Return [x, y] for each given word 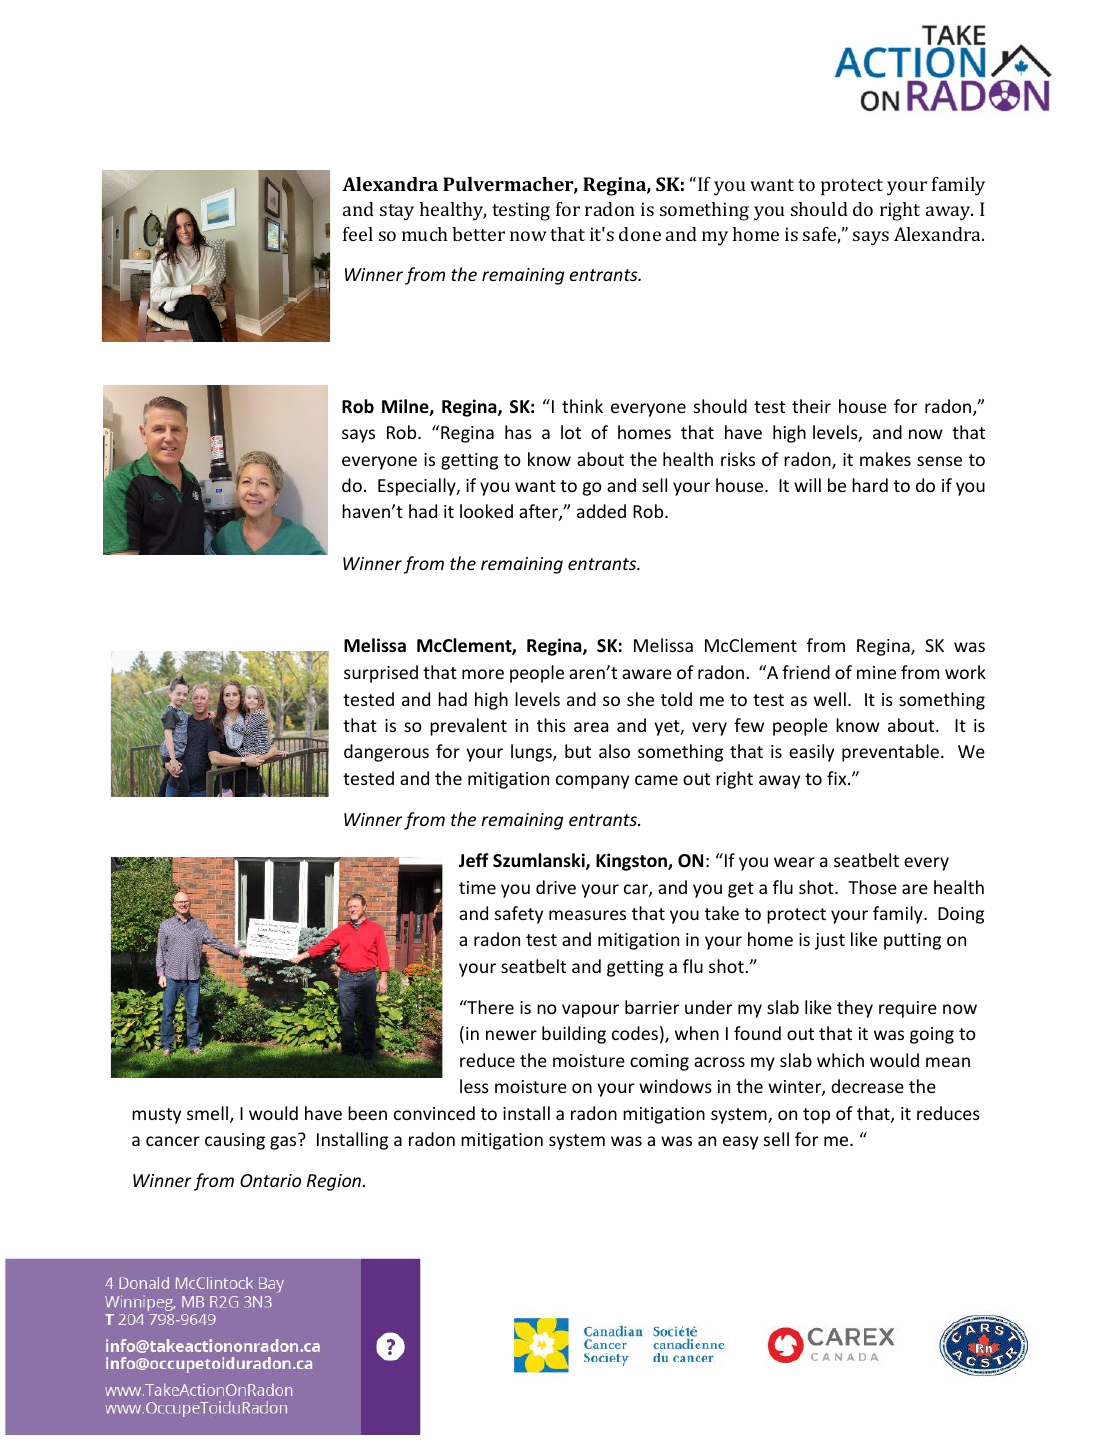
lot [571, 432]
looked [486, 511]
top [816, 1116]
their [811, 406]
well [830, 699]
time [477, 887]
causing [235, 1141]
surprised [381, 674]
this [551, 725]
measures [587, 915]
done [640, 234]
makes [885, 459]
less [474, 1086]
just [830, 941]
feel [358, 234]
